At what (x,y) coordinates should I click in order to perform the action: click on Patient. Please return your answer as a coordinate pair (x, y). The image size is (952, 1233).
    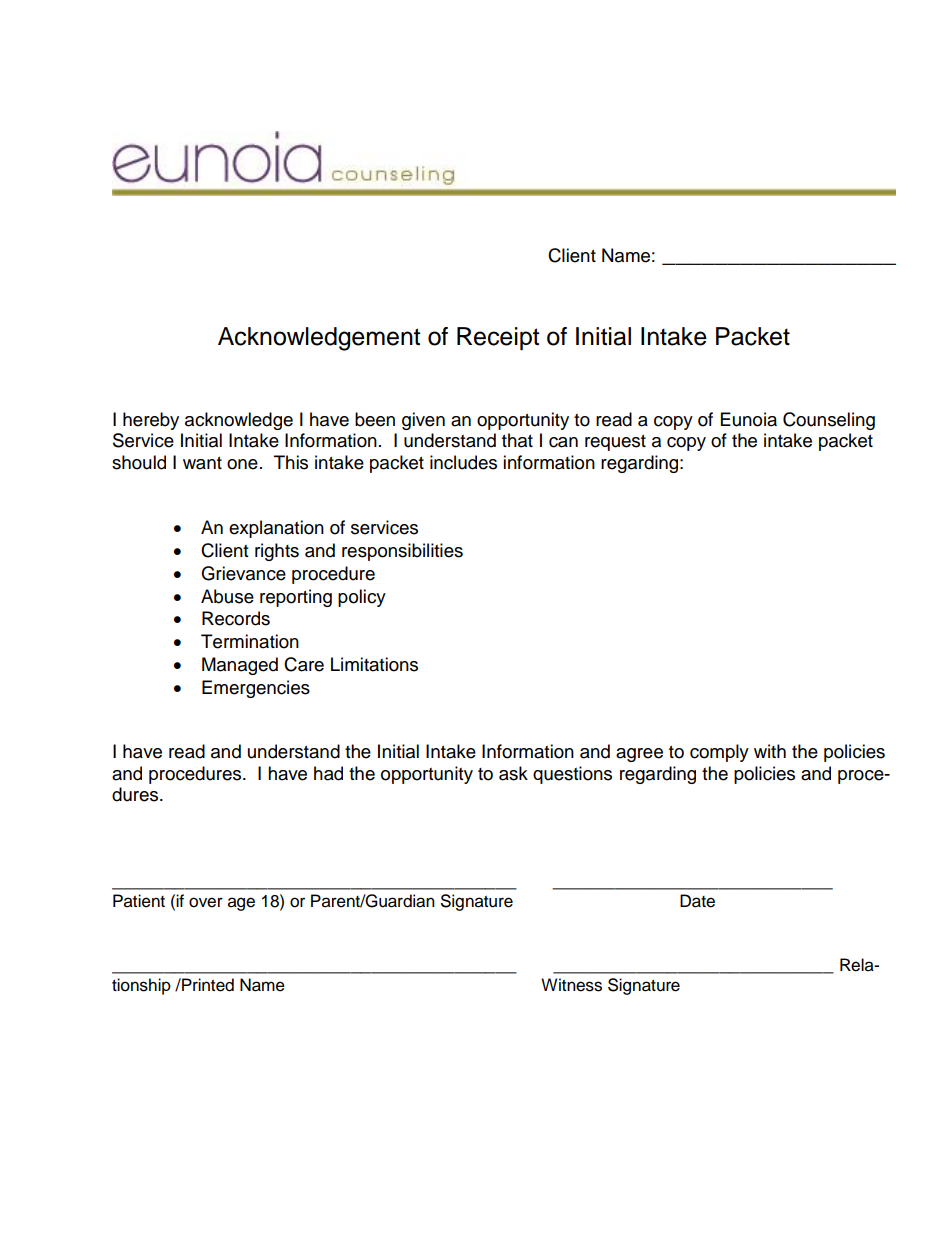
    Looking at the image, I should click on (139, 901).
